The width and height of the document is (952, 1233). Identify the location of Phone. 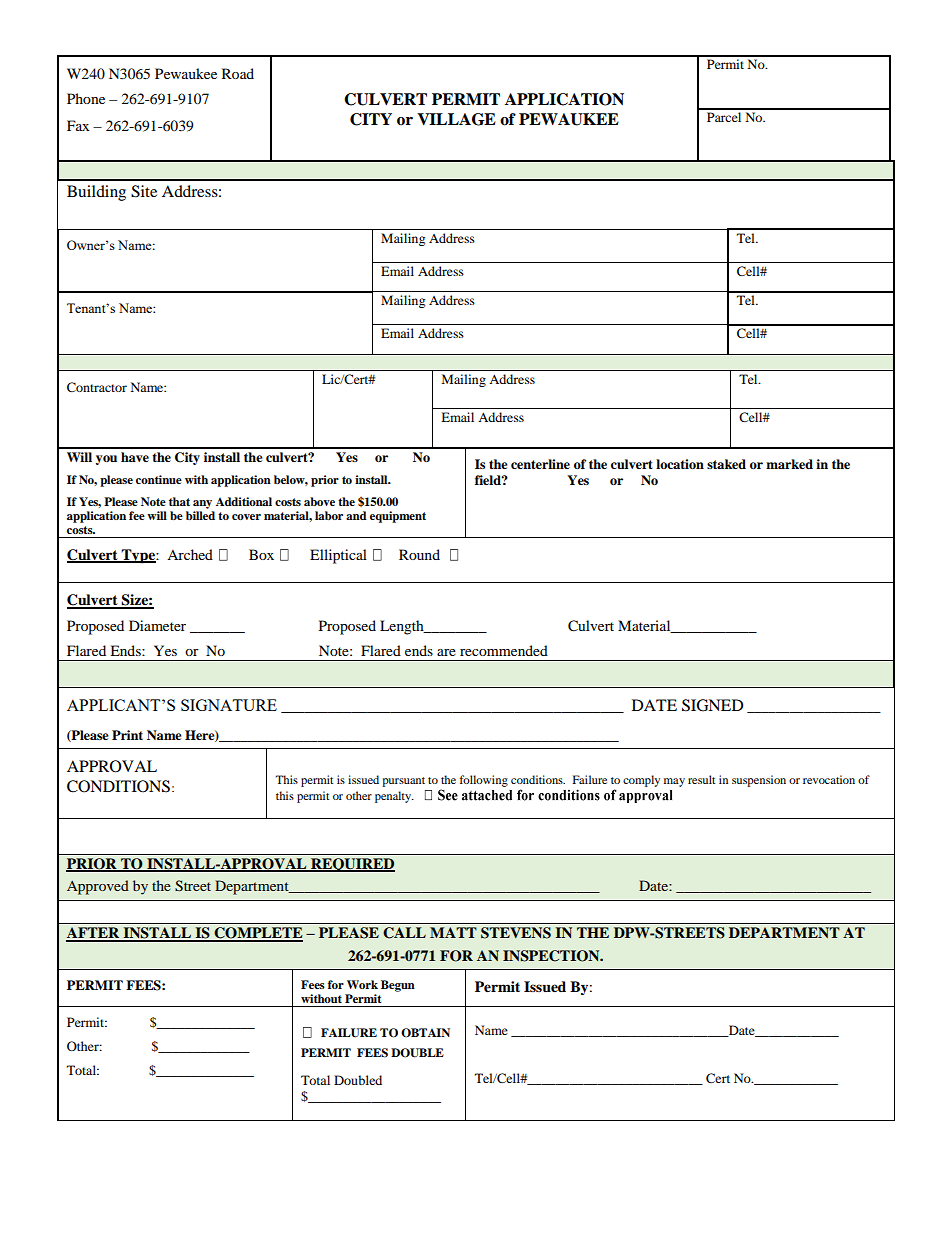
(86, 98).
